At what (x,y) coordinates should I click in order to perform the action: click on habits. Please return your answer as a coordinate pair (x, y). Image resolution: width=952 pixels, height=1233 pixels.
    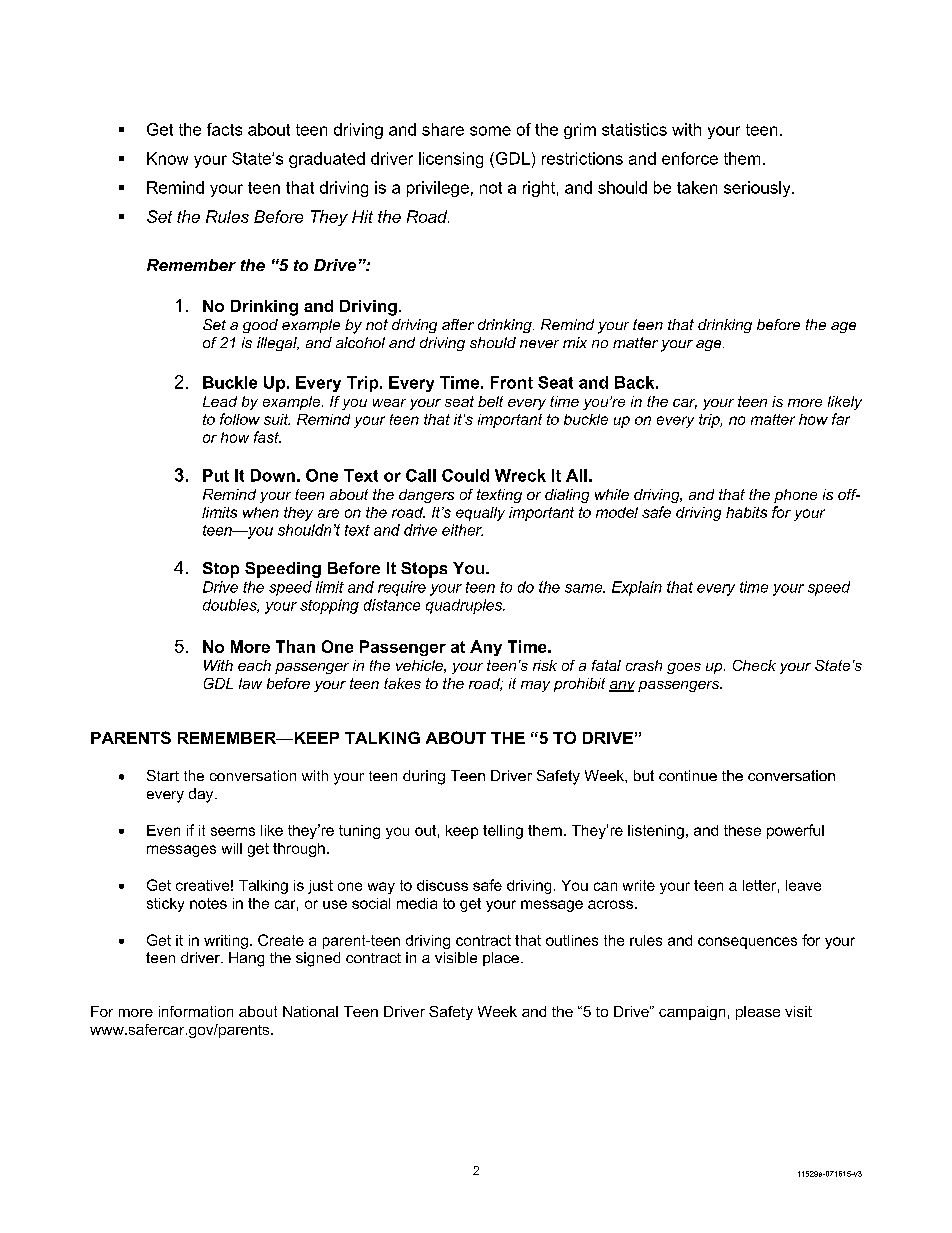
    Looking at the image, I should click on (746, 512).
